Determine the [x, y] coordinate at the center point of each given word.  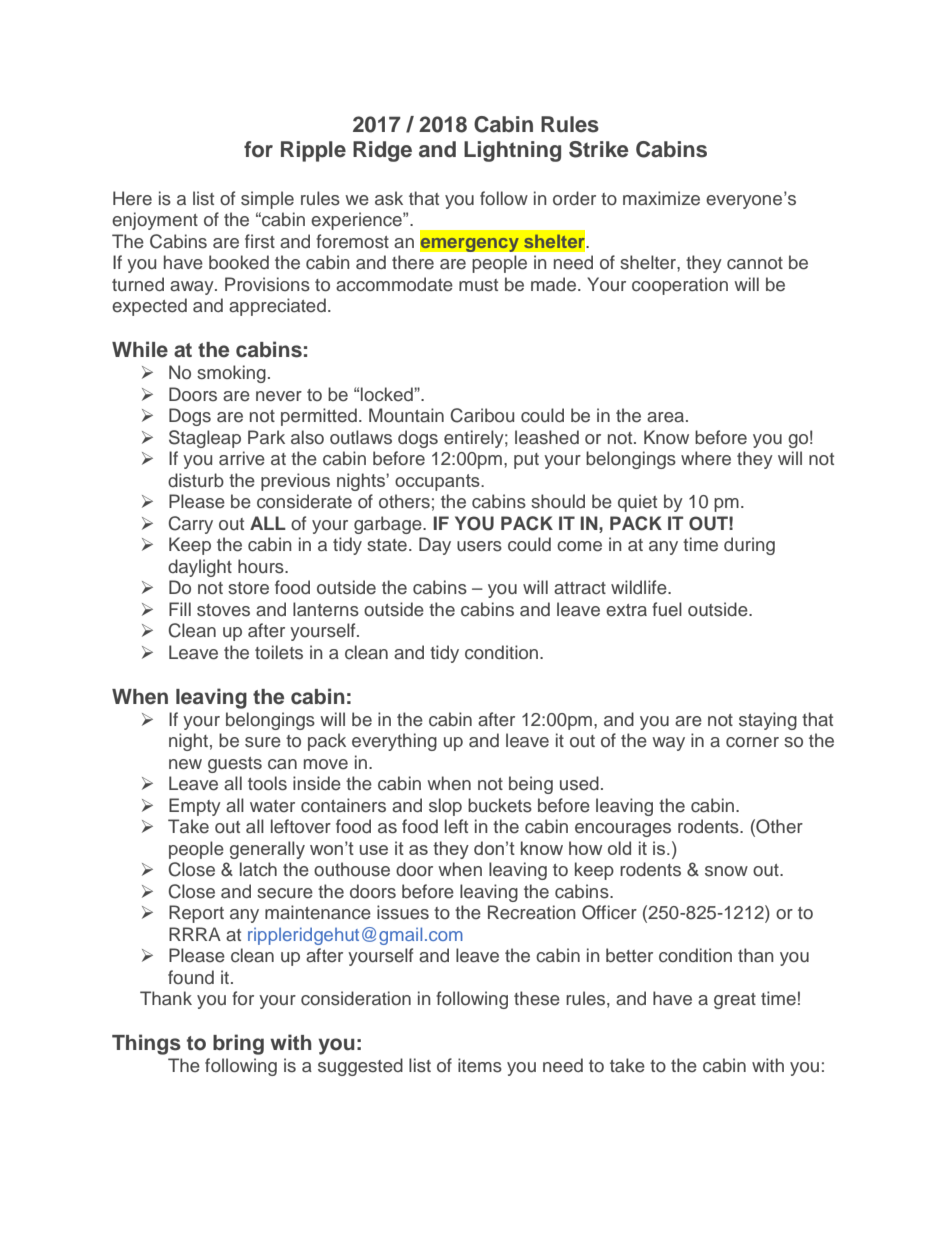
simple [267, 200]
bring [238, 1044]
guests [235, 765]
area [665, 417]
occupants [438, 482]
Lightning [512, 151]
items [480, 1065]
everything [394, 742]
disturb [196, 480]
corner [752, 742]
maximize [661, 198]
